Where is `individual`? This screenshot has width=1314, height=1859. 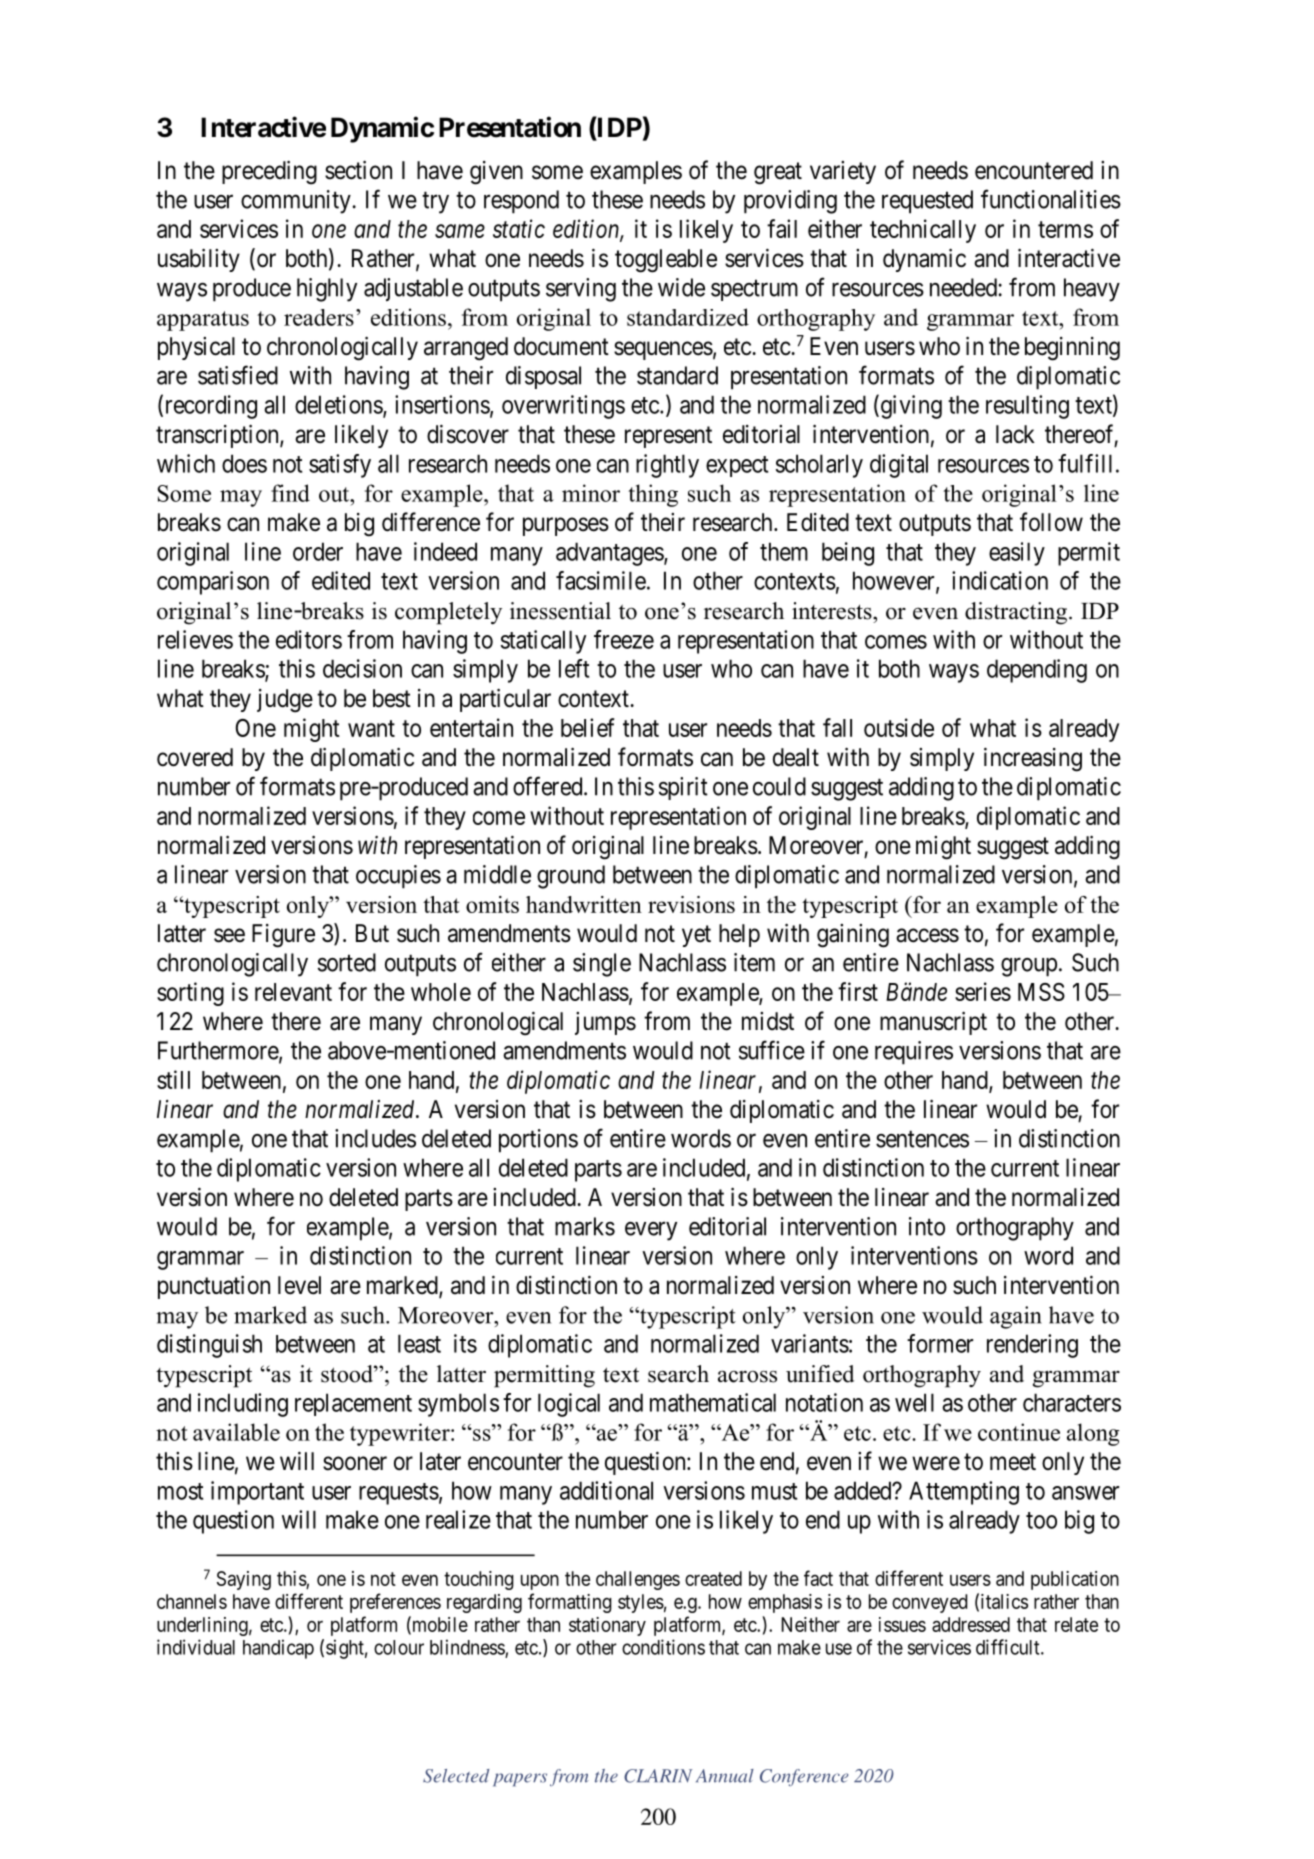
individual is located at coordinates (196, 1647).
